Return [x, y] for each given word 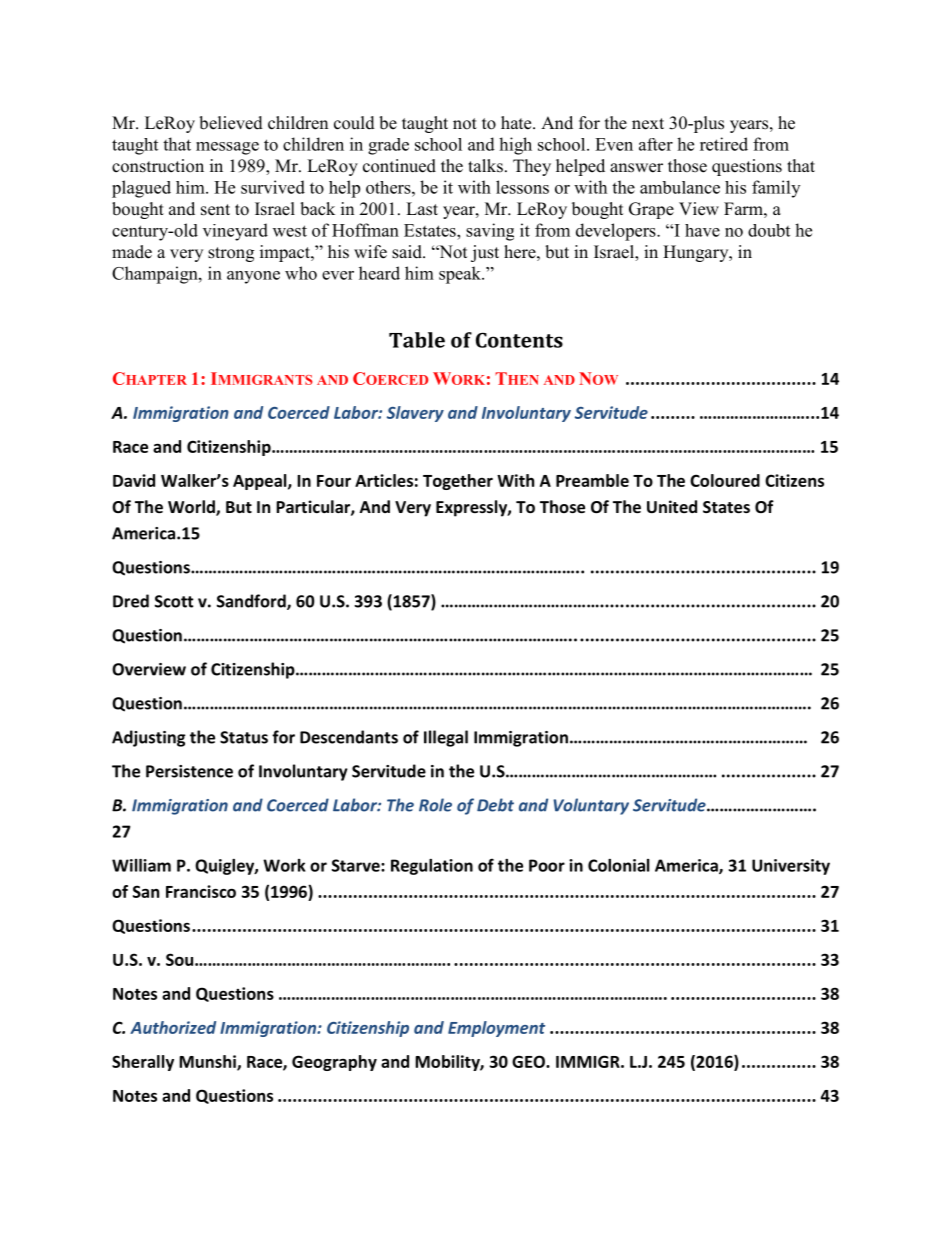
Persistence [189, 771]
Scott [174, 601]
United [672, 506]
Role [435, 805]
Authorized [173, 1027]
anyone [253, 277]
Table [417, 340]
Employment [496, 1029]
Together [458, 482]
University [791, 867]
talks [485, 166]
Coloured [725, 480]
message [227, 148]
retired [724, 144]
